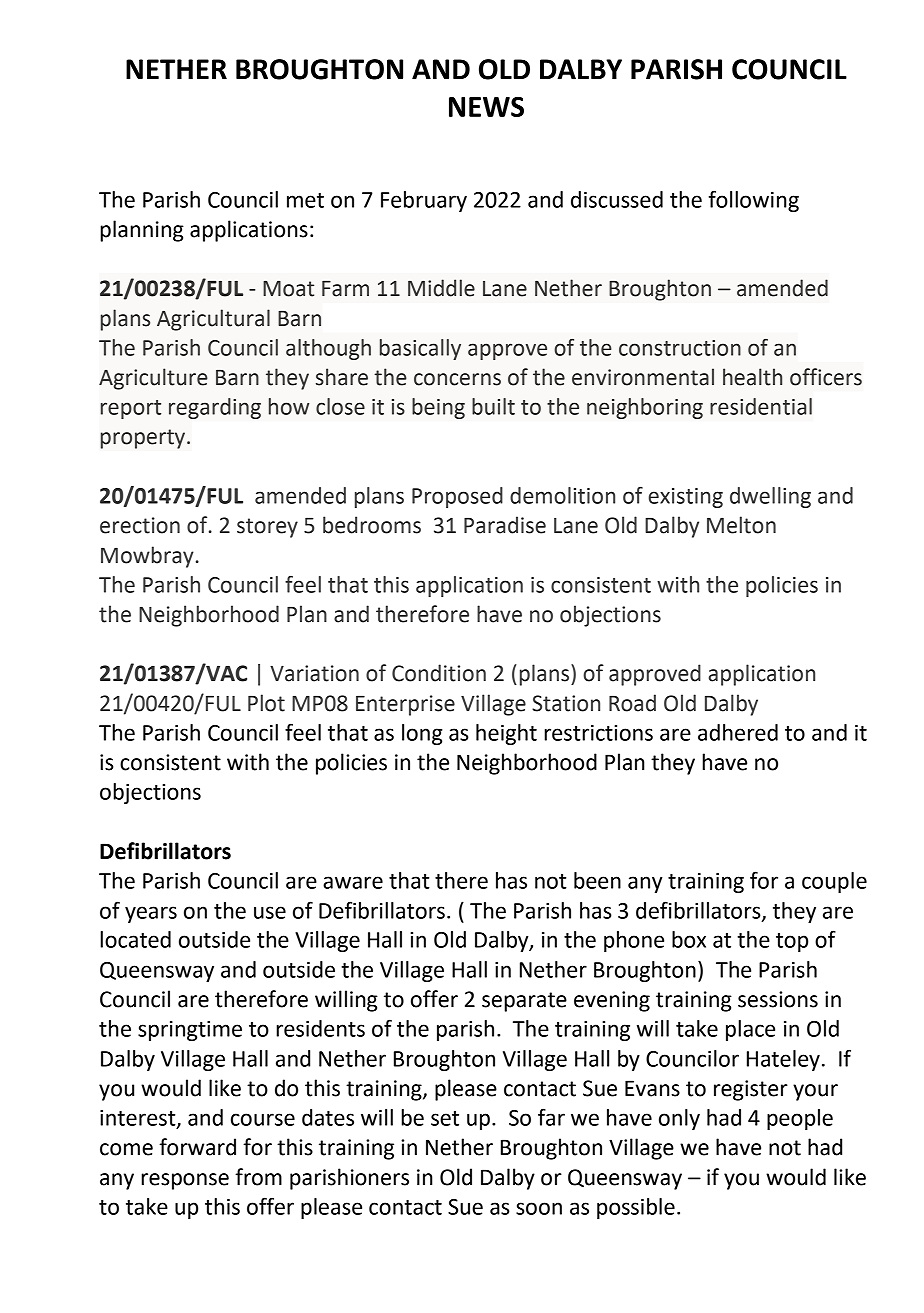 Image resolution: width=924 pixels, height=1313 pixels. What do you see at coordinates (486, 107) in the screenshot?
I see `NEWS` at bounding box center [486, 107].
